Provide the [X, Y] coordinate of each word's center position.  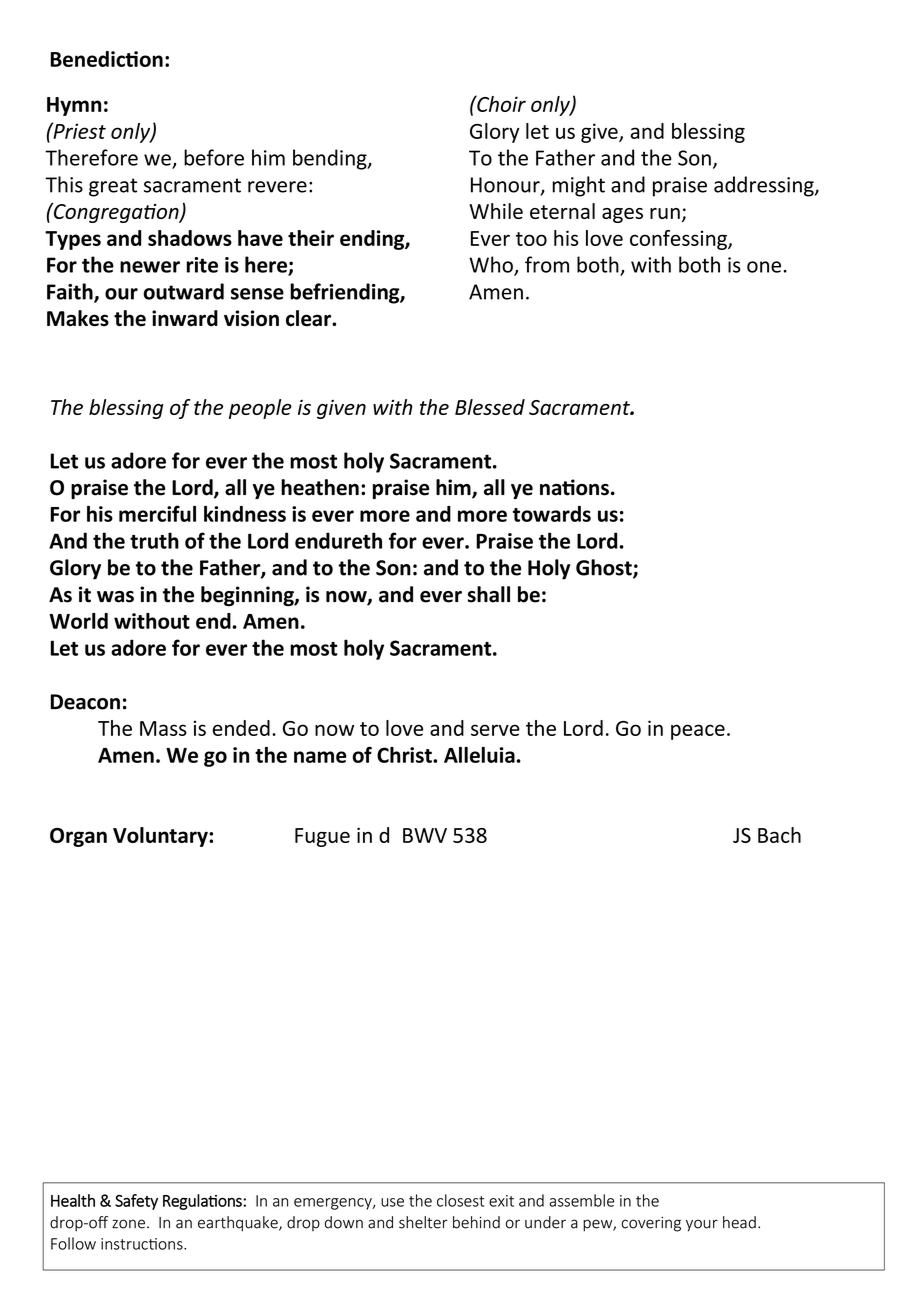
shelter [423, 1222]
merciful [157, 513]
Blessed [490, 407]
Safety [136, 1202]
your [702, 1225]
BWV [425, 835]
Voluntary [161, 837]
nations [574, 487]
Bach [779, 835]
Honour [506, 186]
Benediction [106, 59]
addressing [765, 186]
